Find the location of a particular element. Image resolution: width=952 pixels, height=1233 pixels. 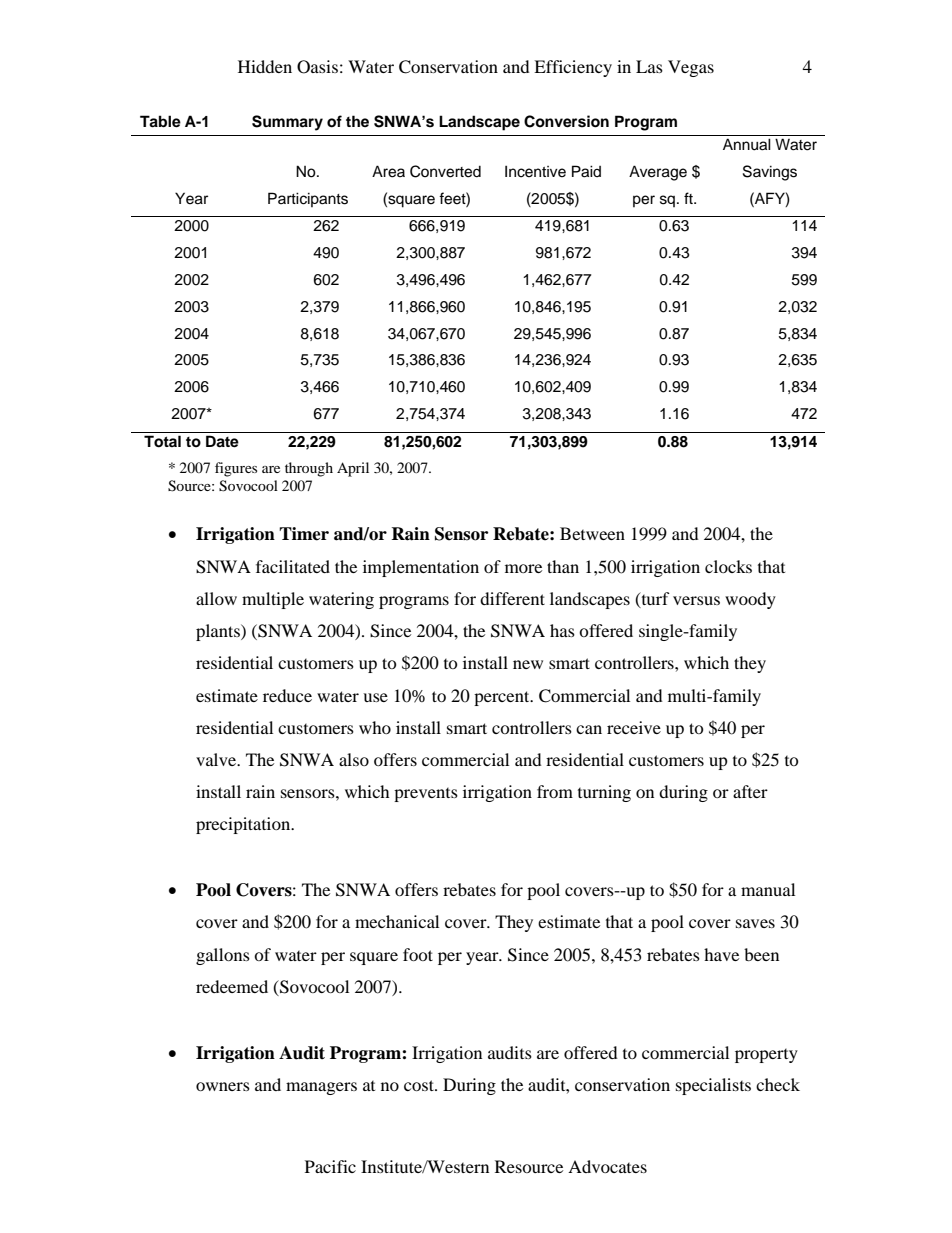

percent is located at coordinates (503, 698).
